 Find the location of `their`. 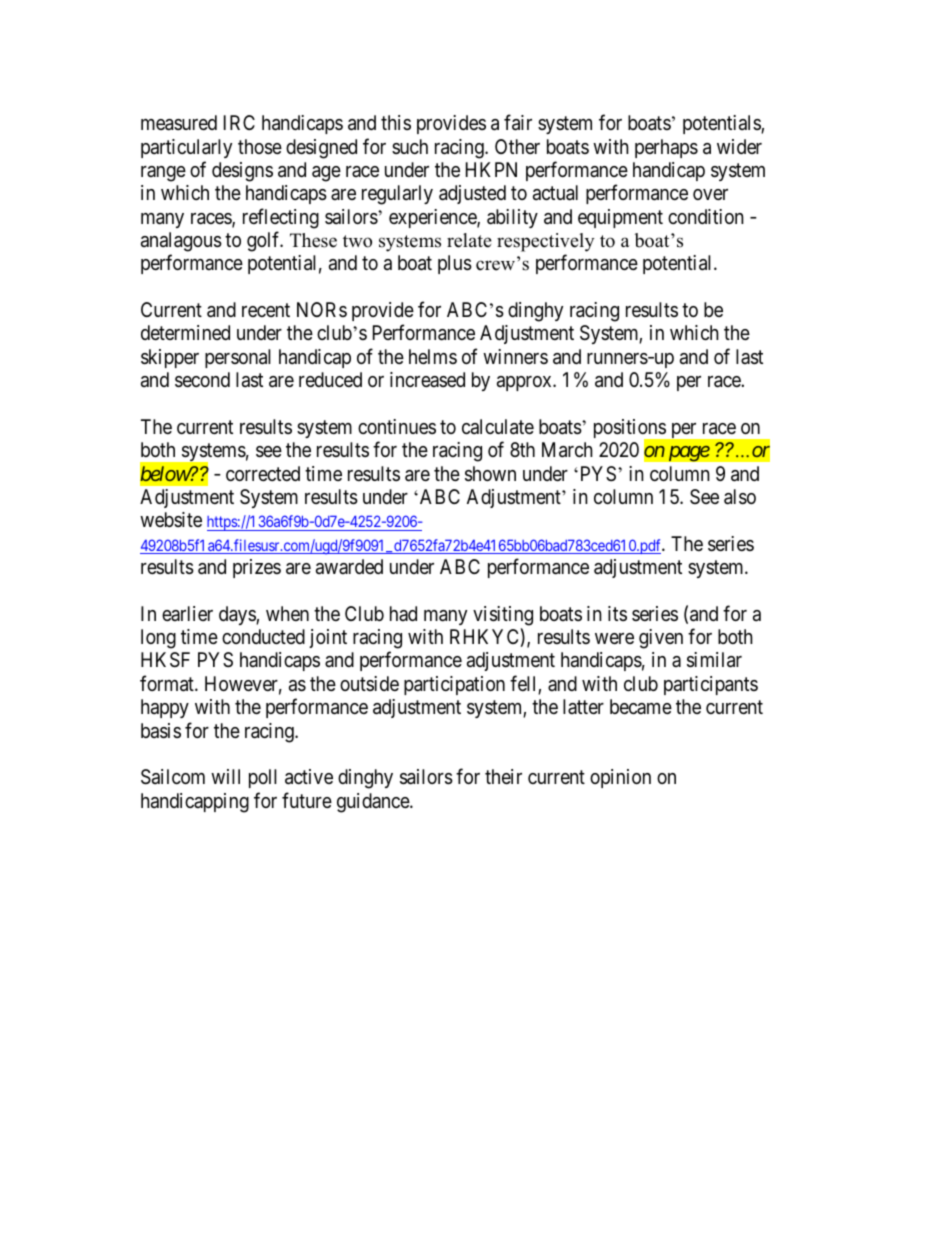

their is located at coordinates (503, 776).
